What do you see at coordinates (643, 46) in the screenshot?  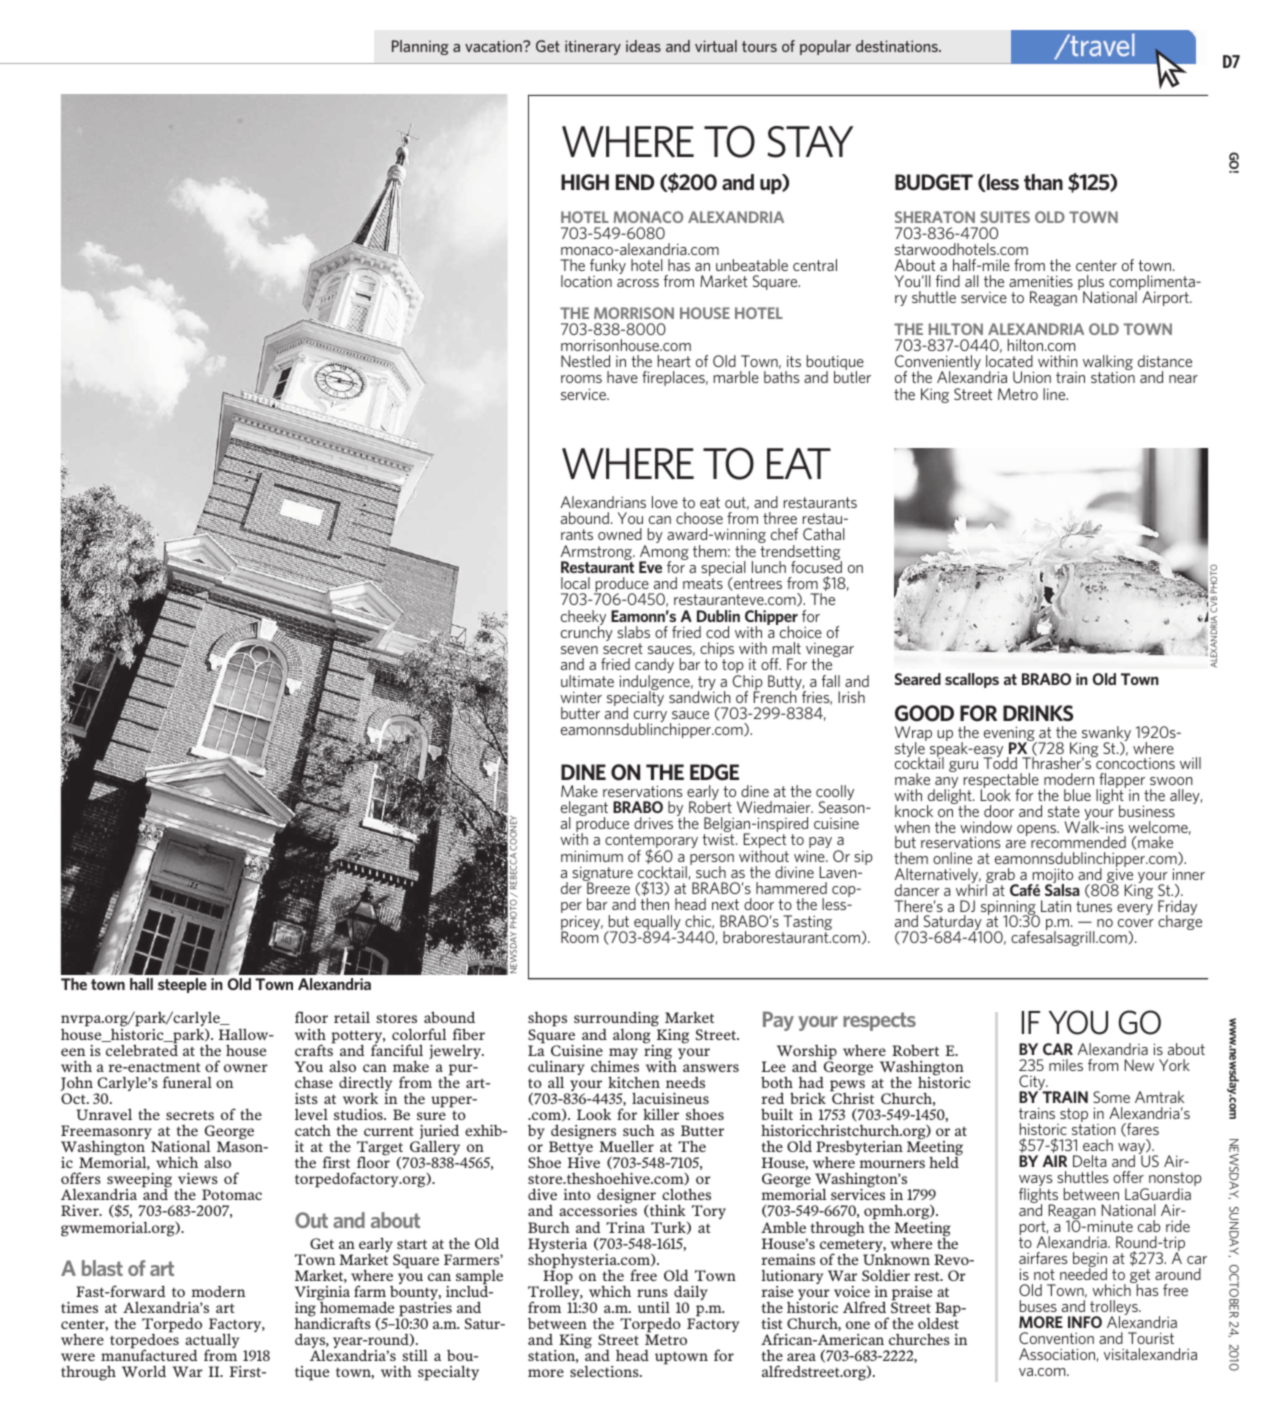 I see `ideas` at bounding box center [643, 46].
